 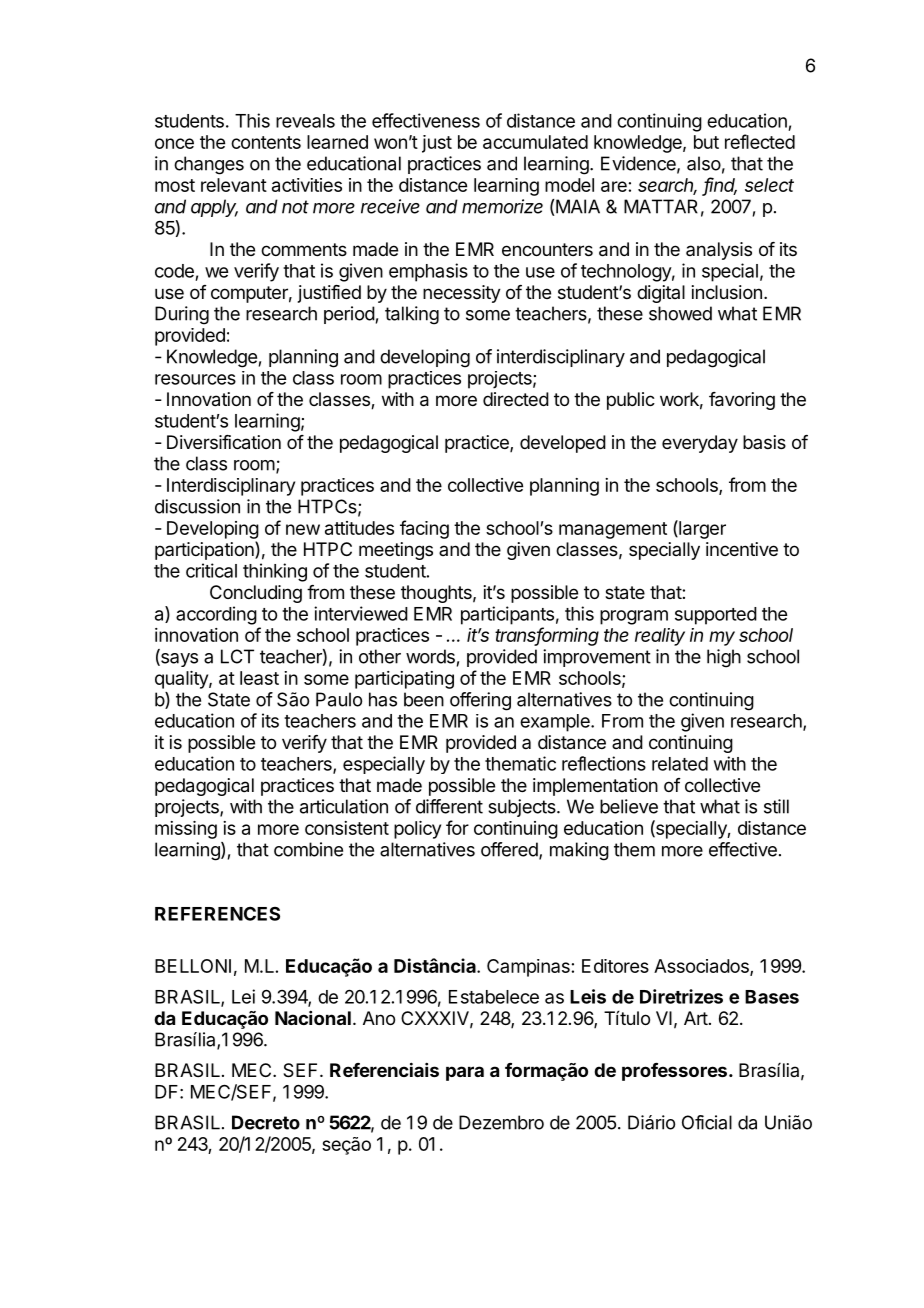 What do you see at coordinates (313, 1018) in the document?
I see `Nacional` at bounding box center [313, 1018].
